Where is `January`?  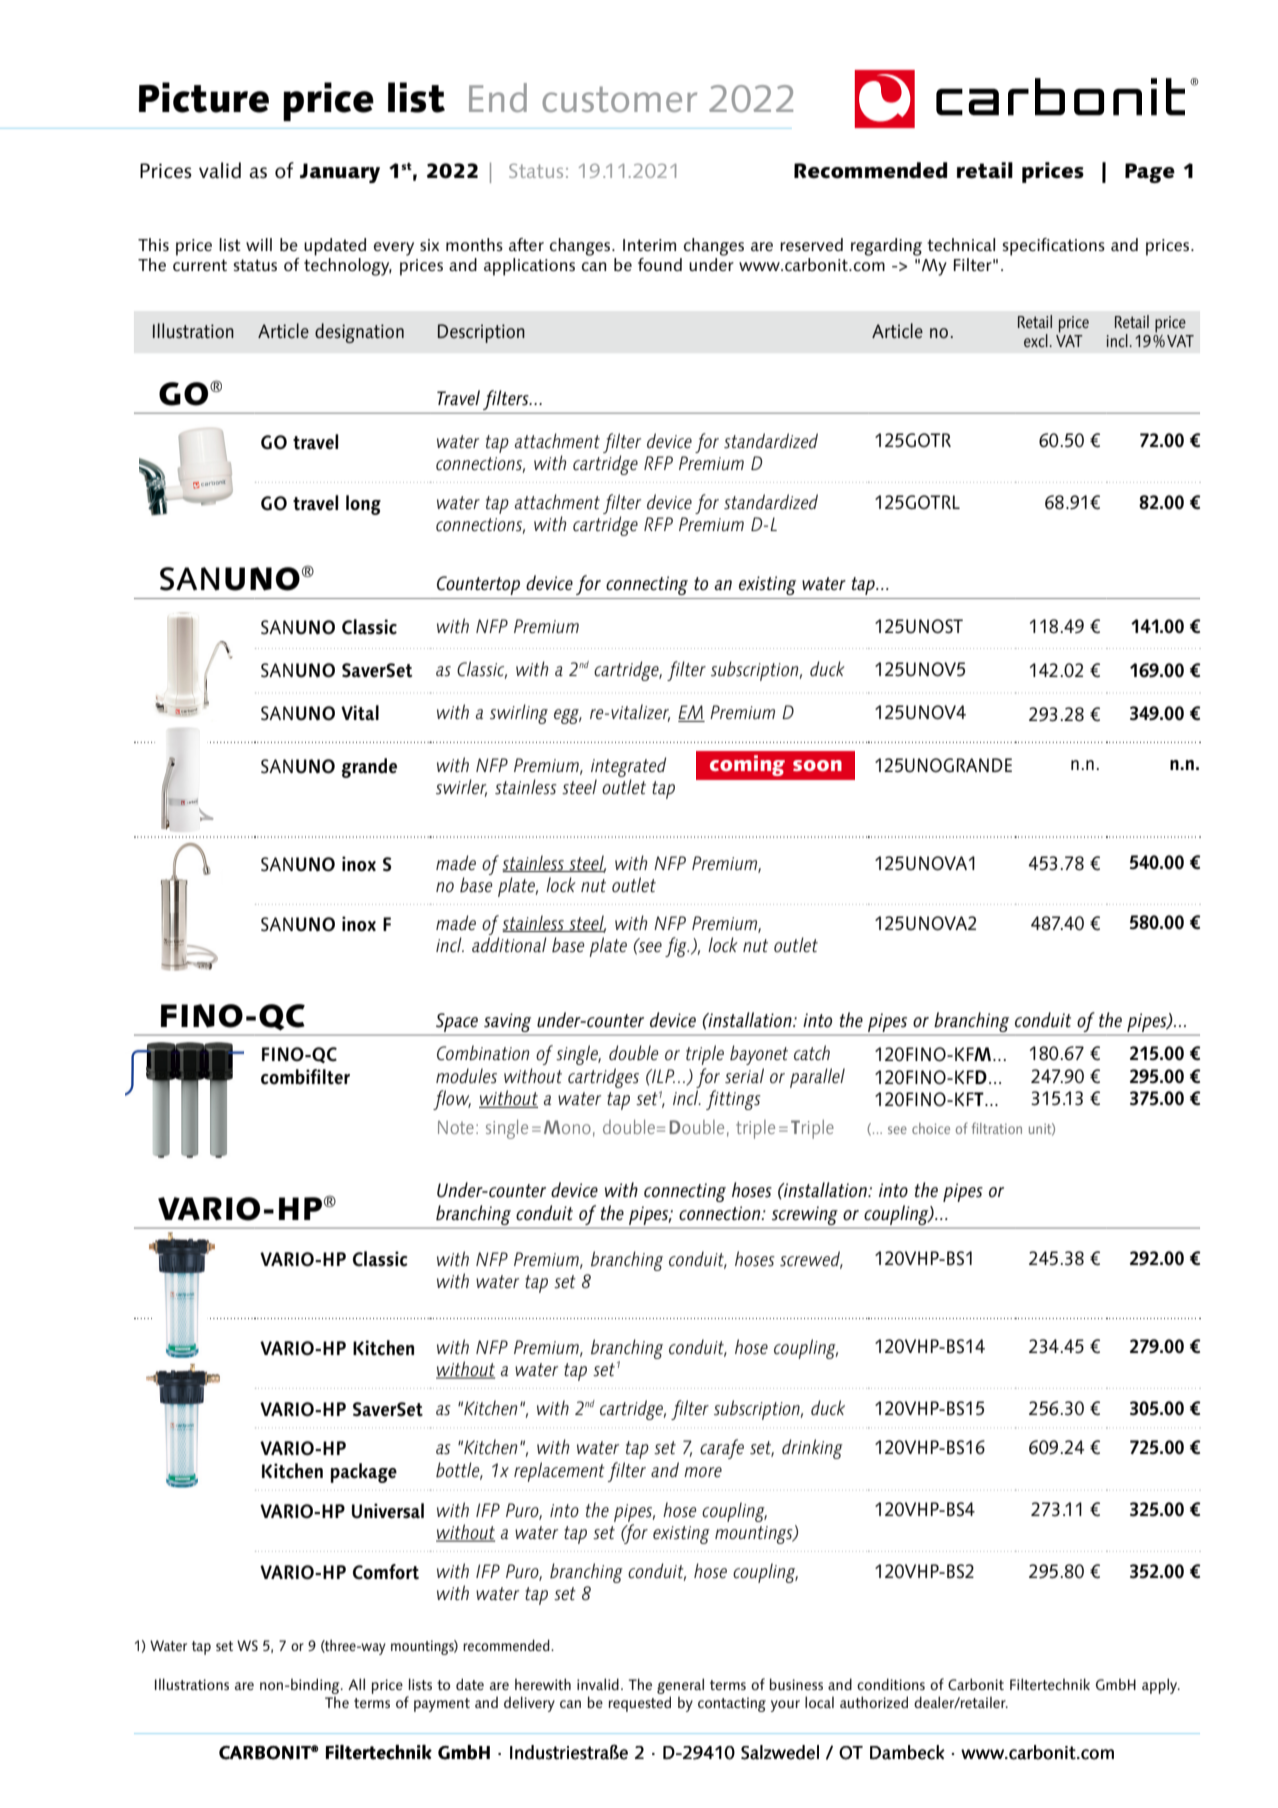
January is located at coordinates (340, 173).
